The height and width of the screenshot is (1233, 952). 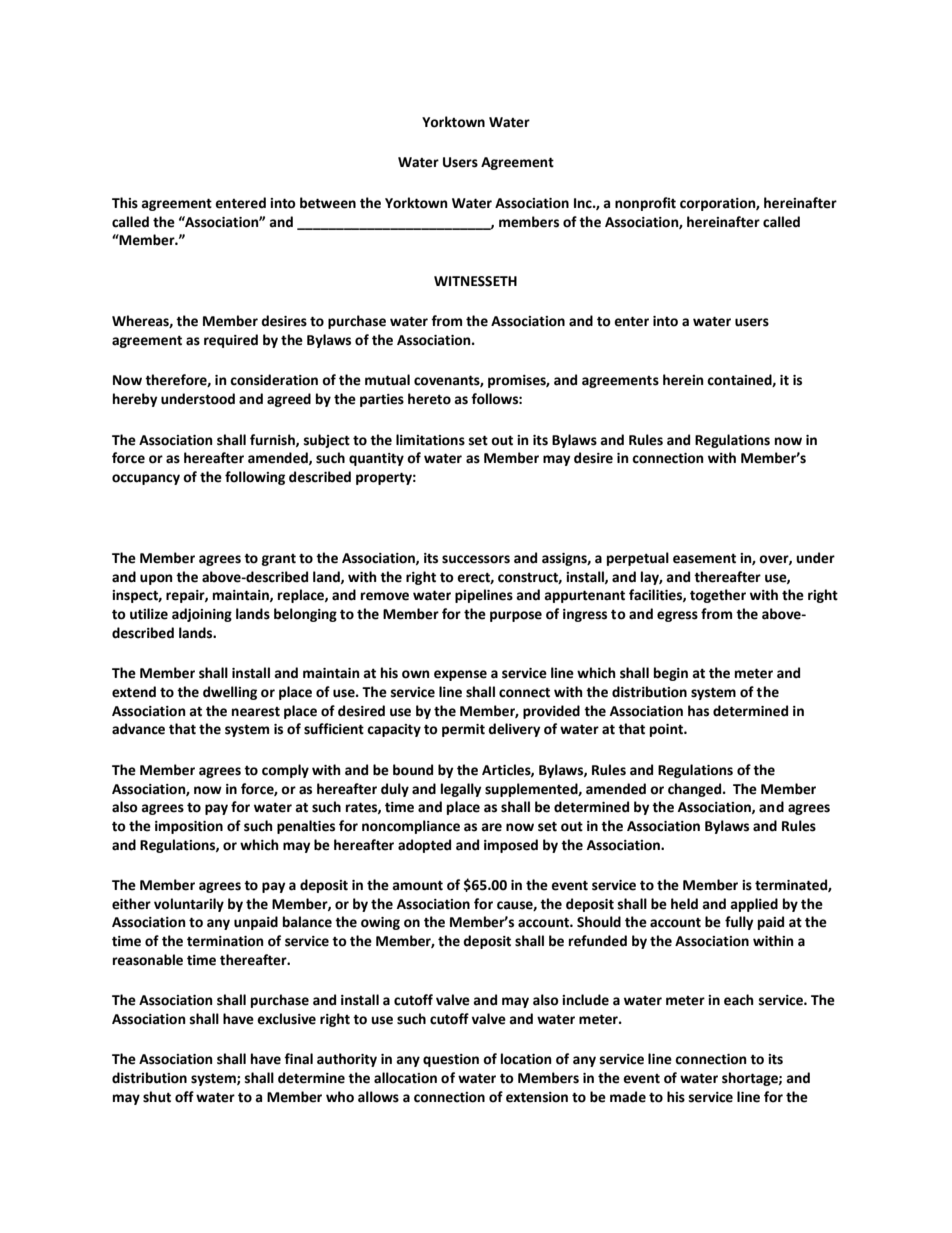 I want to click on between, so click(x=328, y=203).
